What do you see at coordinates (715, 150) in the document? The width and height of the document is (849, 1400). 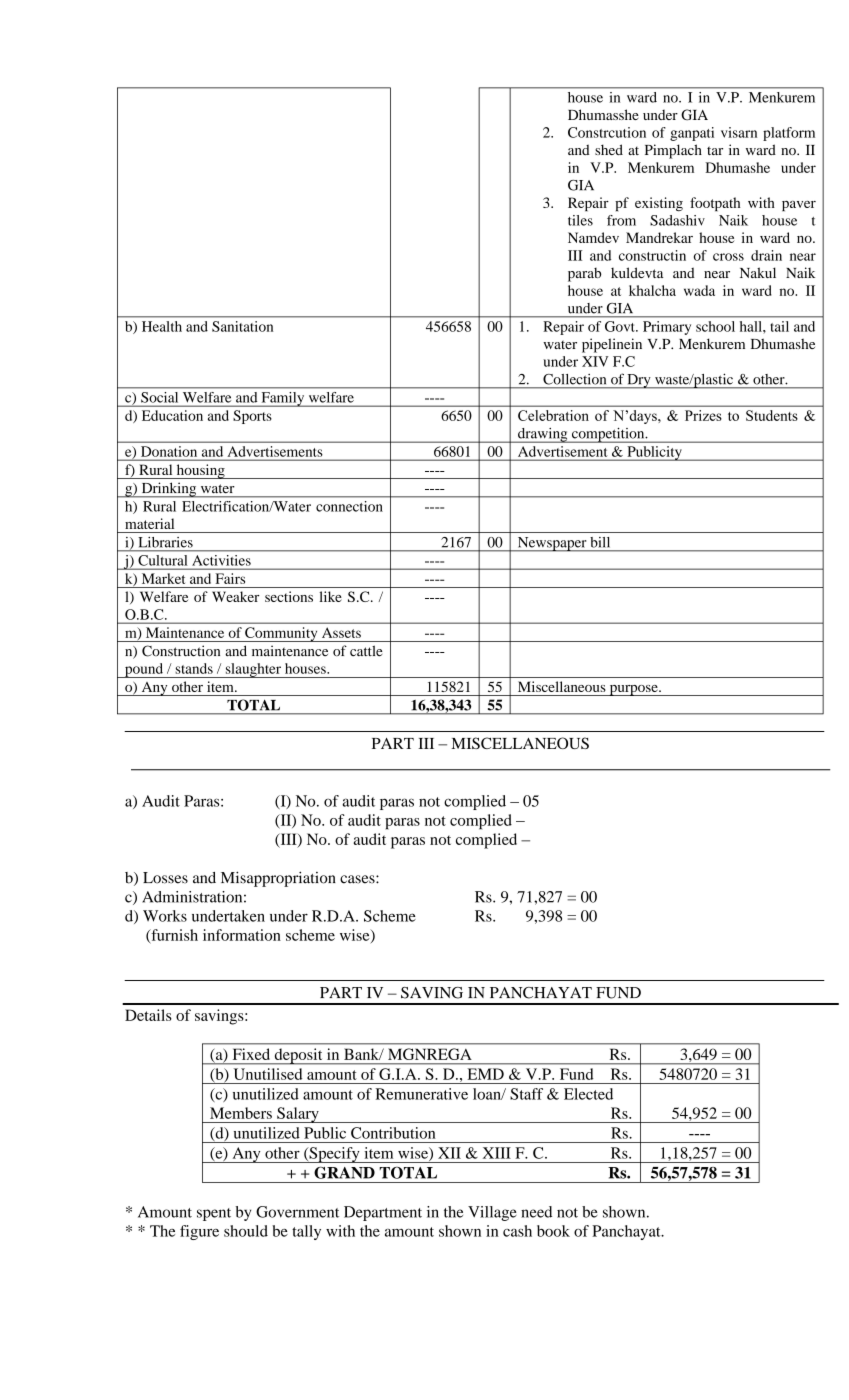 I see `tar` at bounding box center [715, 150].
